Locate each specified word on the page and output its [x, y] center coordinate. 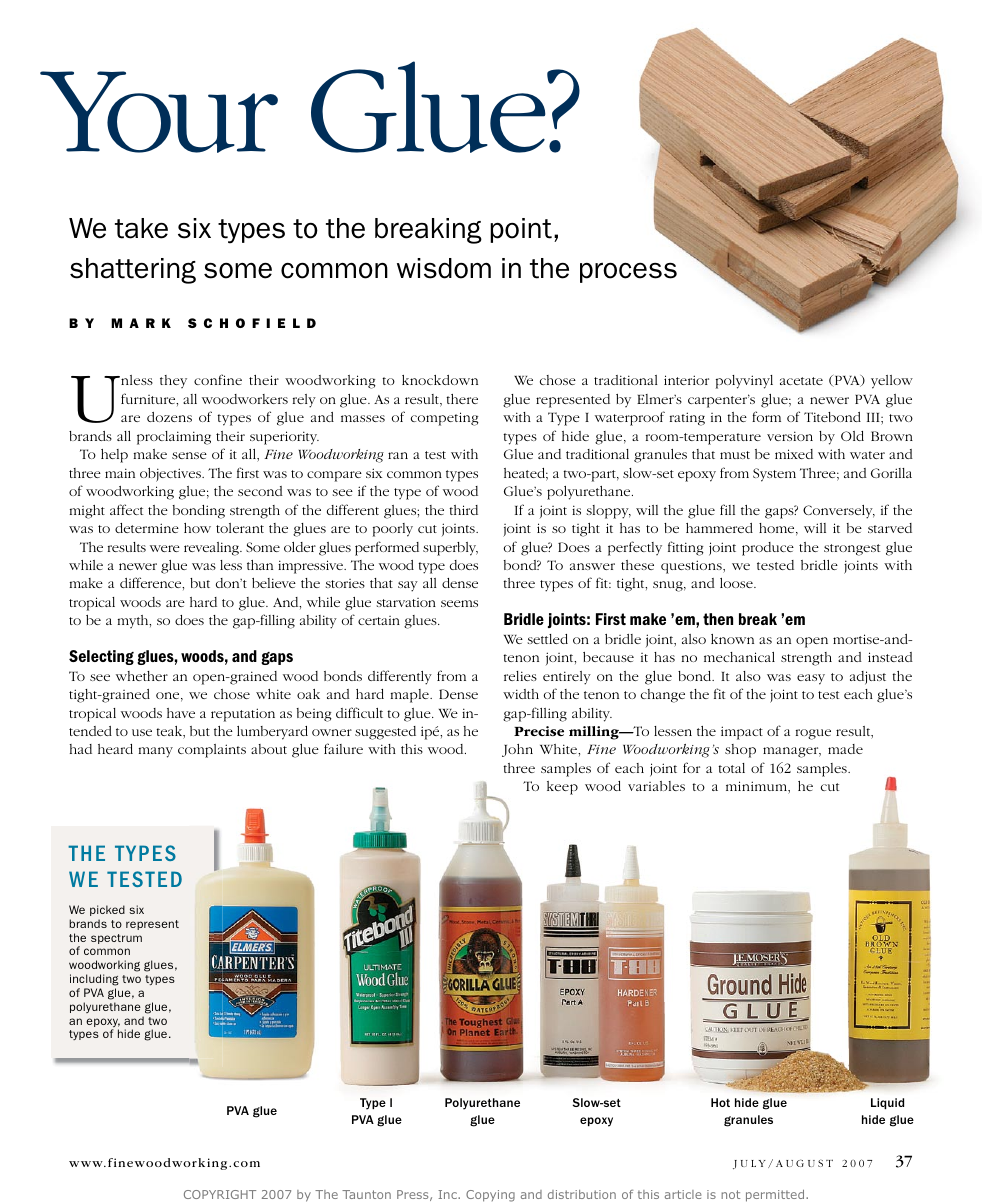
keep [562, 788]
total [731, 768]
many [156, 752]
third [463, 510]
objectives [171, 475]
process [628, 272]
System [774, 475]
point [521, 230]
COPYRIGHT [220, 1194]
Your [159, 112]
